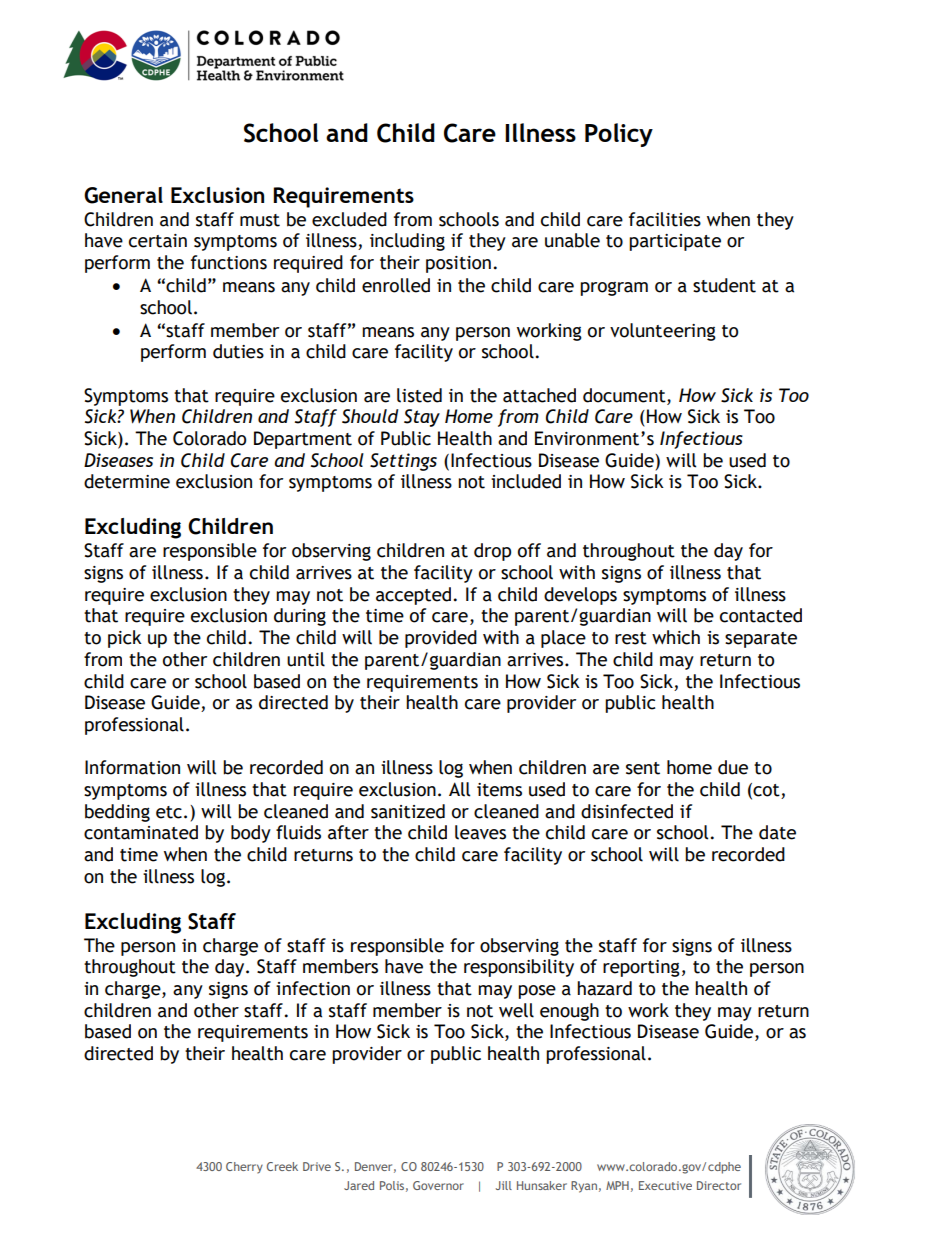  Describe the element at coordinates (169, 812) in the image. I see `etc` at that location.
